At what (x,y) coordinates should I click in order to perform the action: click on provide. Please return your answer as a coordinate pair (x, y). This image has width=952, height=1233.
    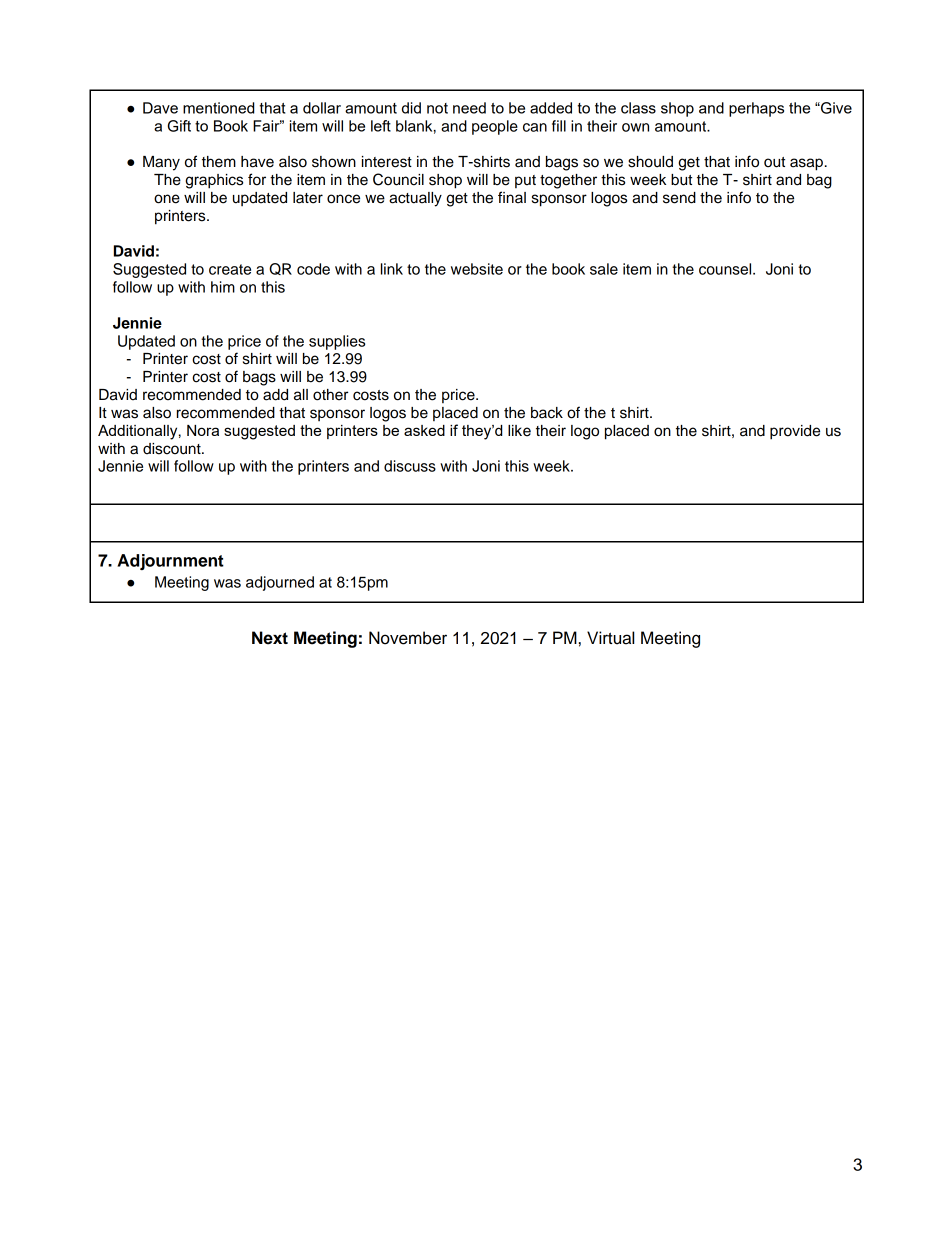
    Looking at the image, I should click on (795, 432).
